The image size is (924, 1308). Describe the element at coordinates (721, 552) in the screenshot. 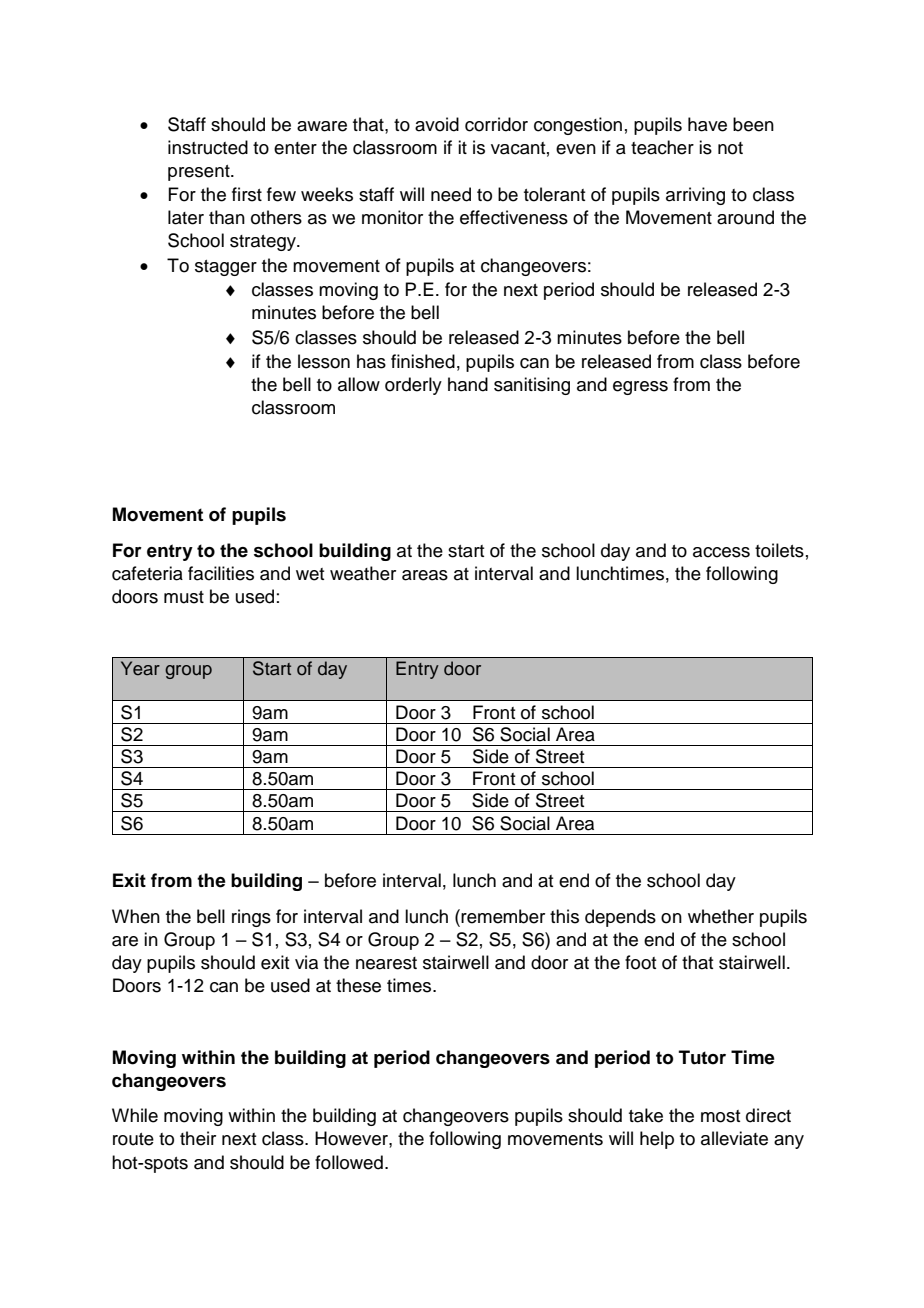

I see `access` at that location.
